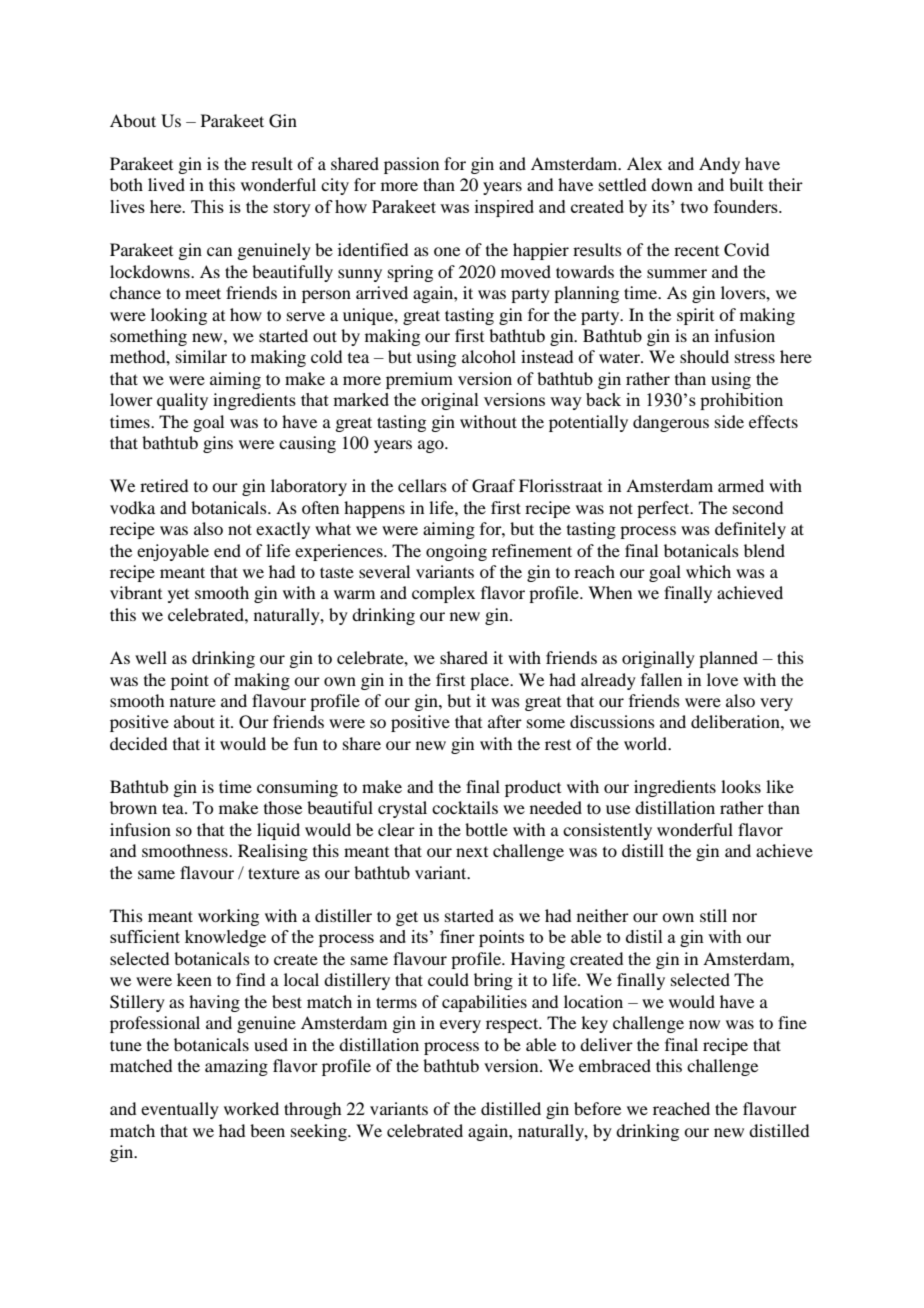  What do you see at coordinates (151, 657) in the screenshot?
I see `well` at bounding box center [151, 657].
